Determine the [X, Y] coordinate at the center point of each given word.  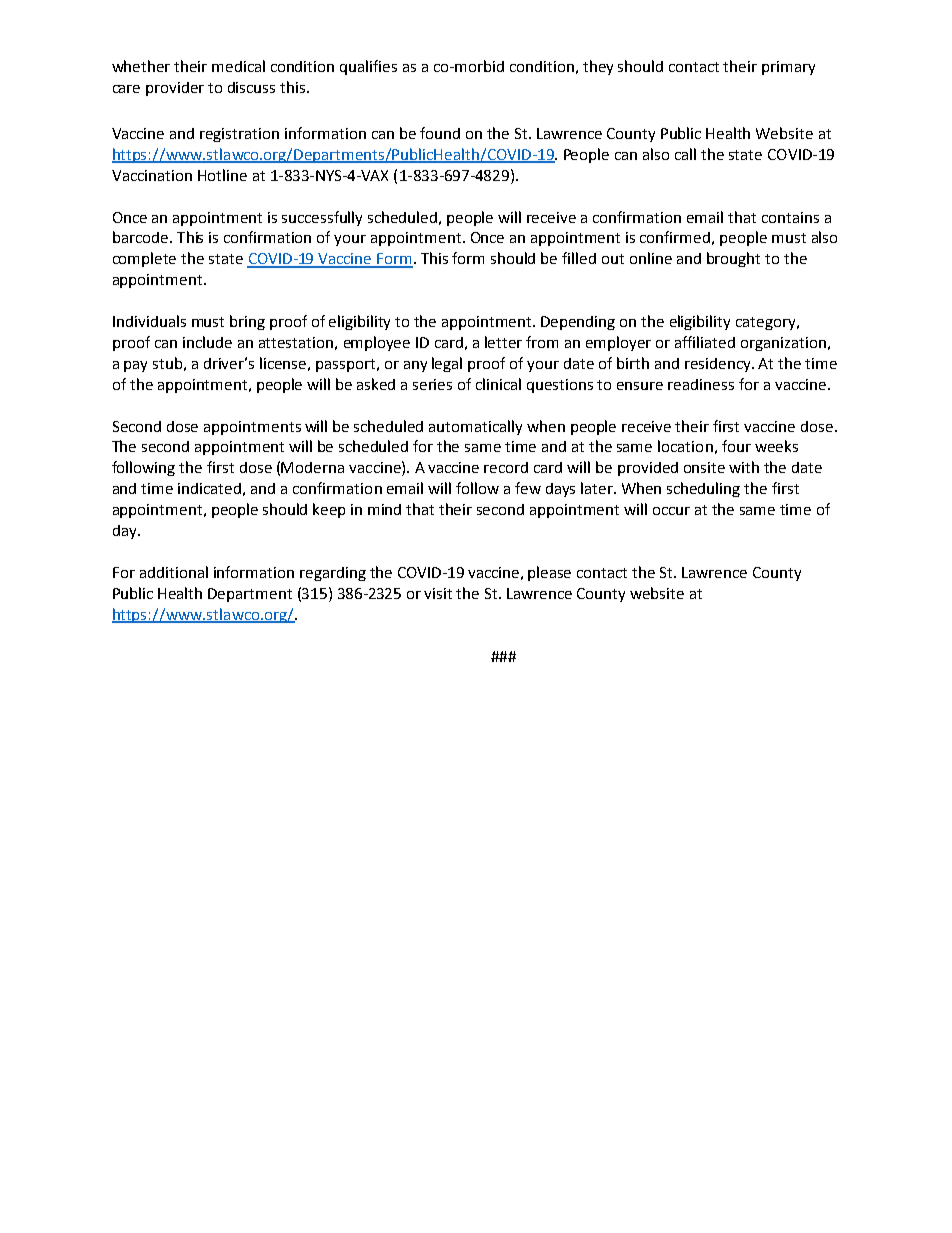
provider [175, 89]
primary [788, 68]
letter [503, 342]
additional [174, 572]
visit [438, 593]
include [207, 342]
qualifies [368, 67]
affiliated [705, 342]
